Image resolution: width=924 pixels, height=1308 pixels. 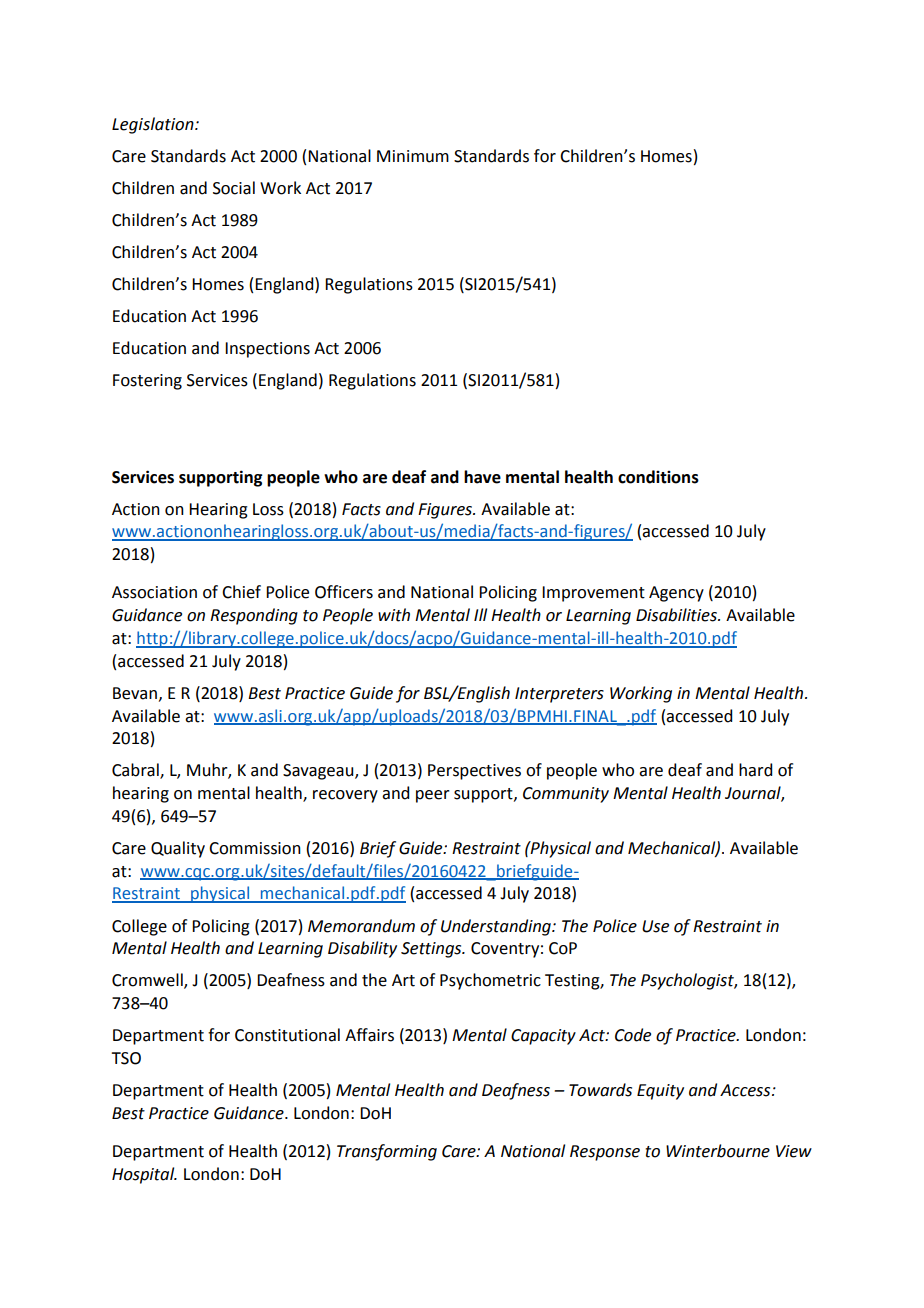 I want to click on Responding, so click(x=254, y=616).
